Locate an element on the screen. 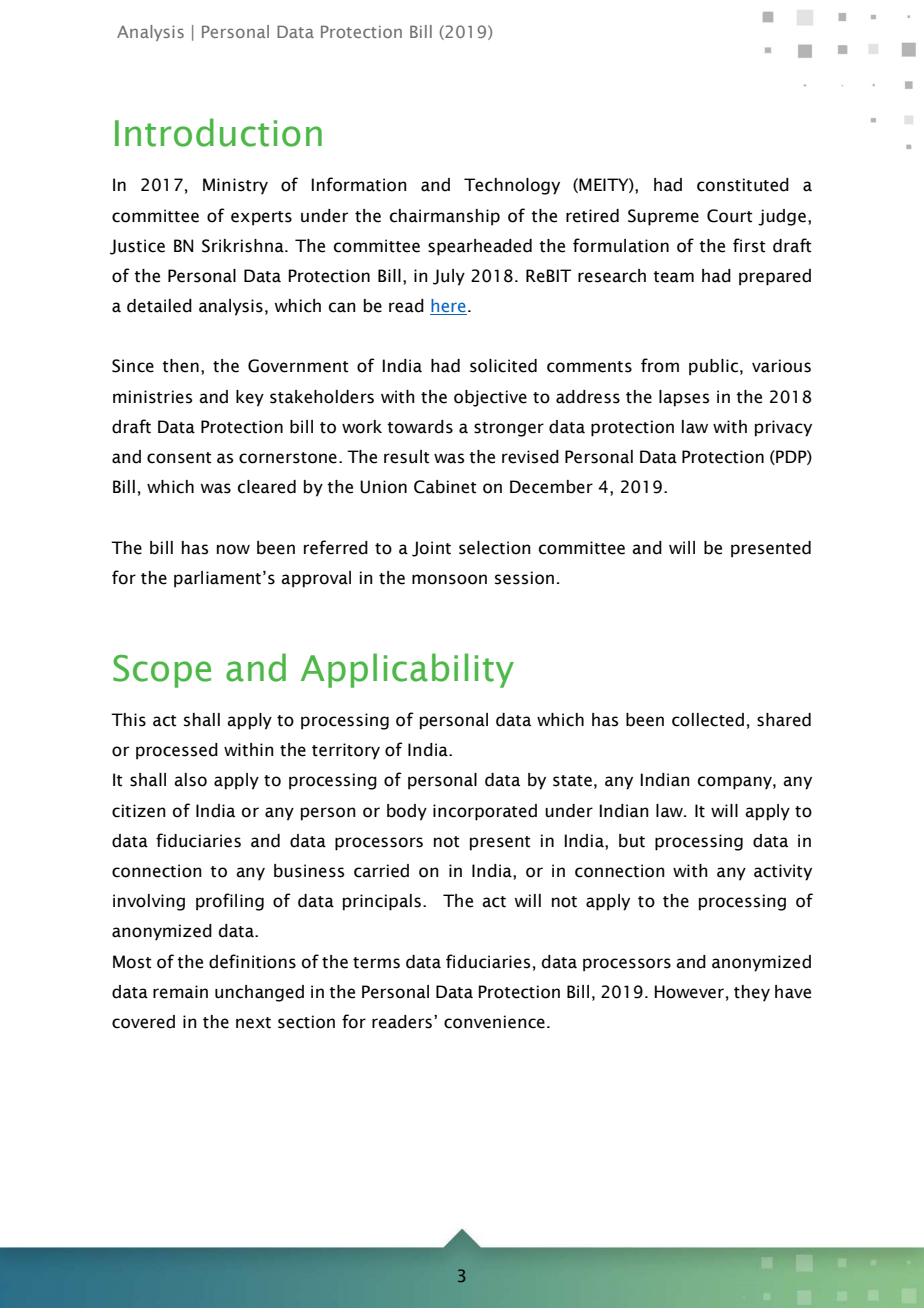 This screenshot has height=1308, width=924. Technology is located at coordinates (512, 186).
